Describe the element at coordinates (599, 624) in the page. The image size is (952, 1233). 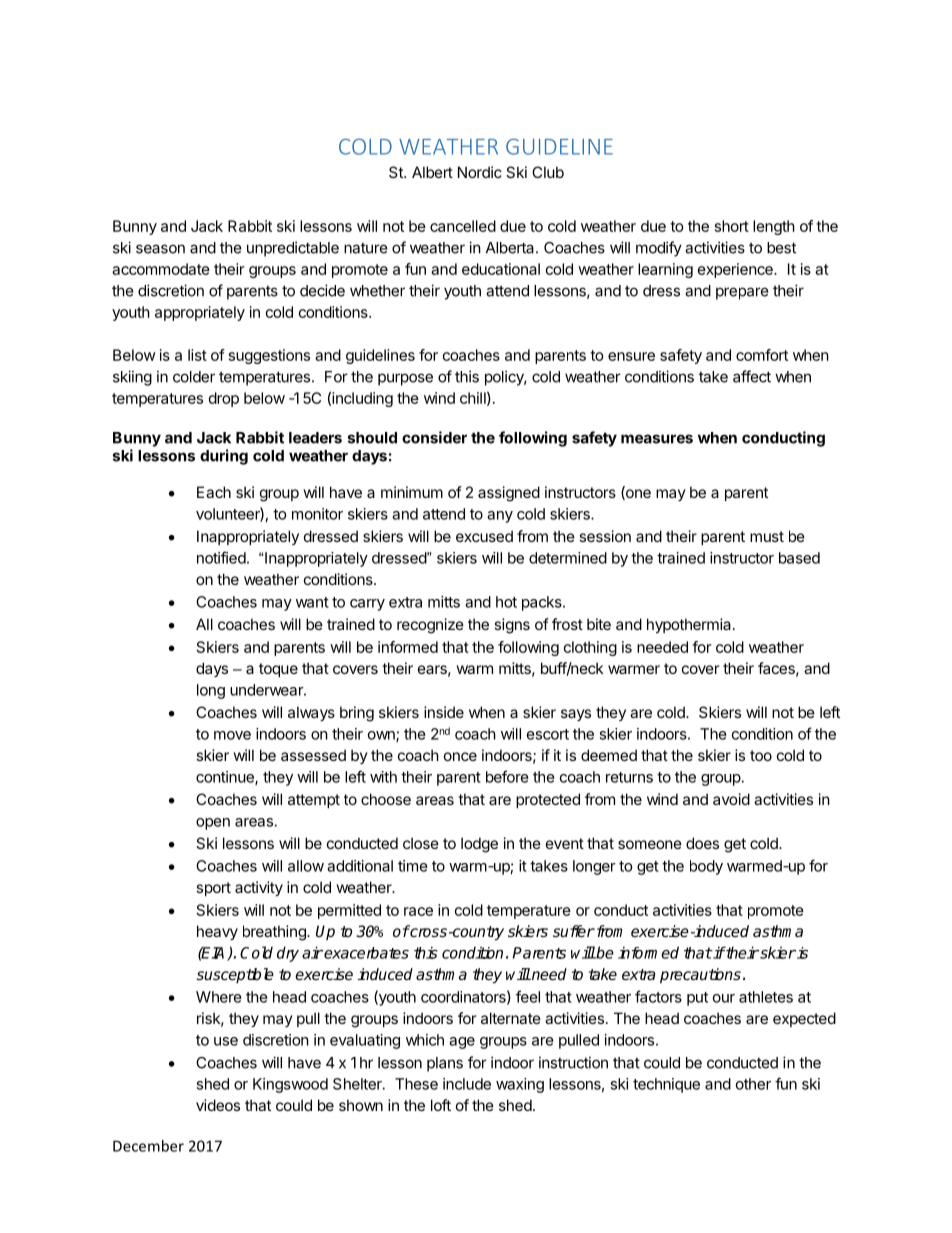
I see `bite` at that location.
